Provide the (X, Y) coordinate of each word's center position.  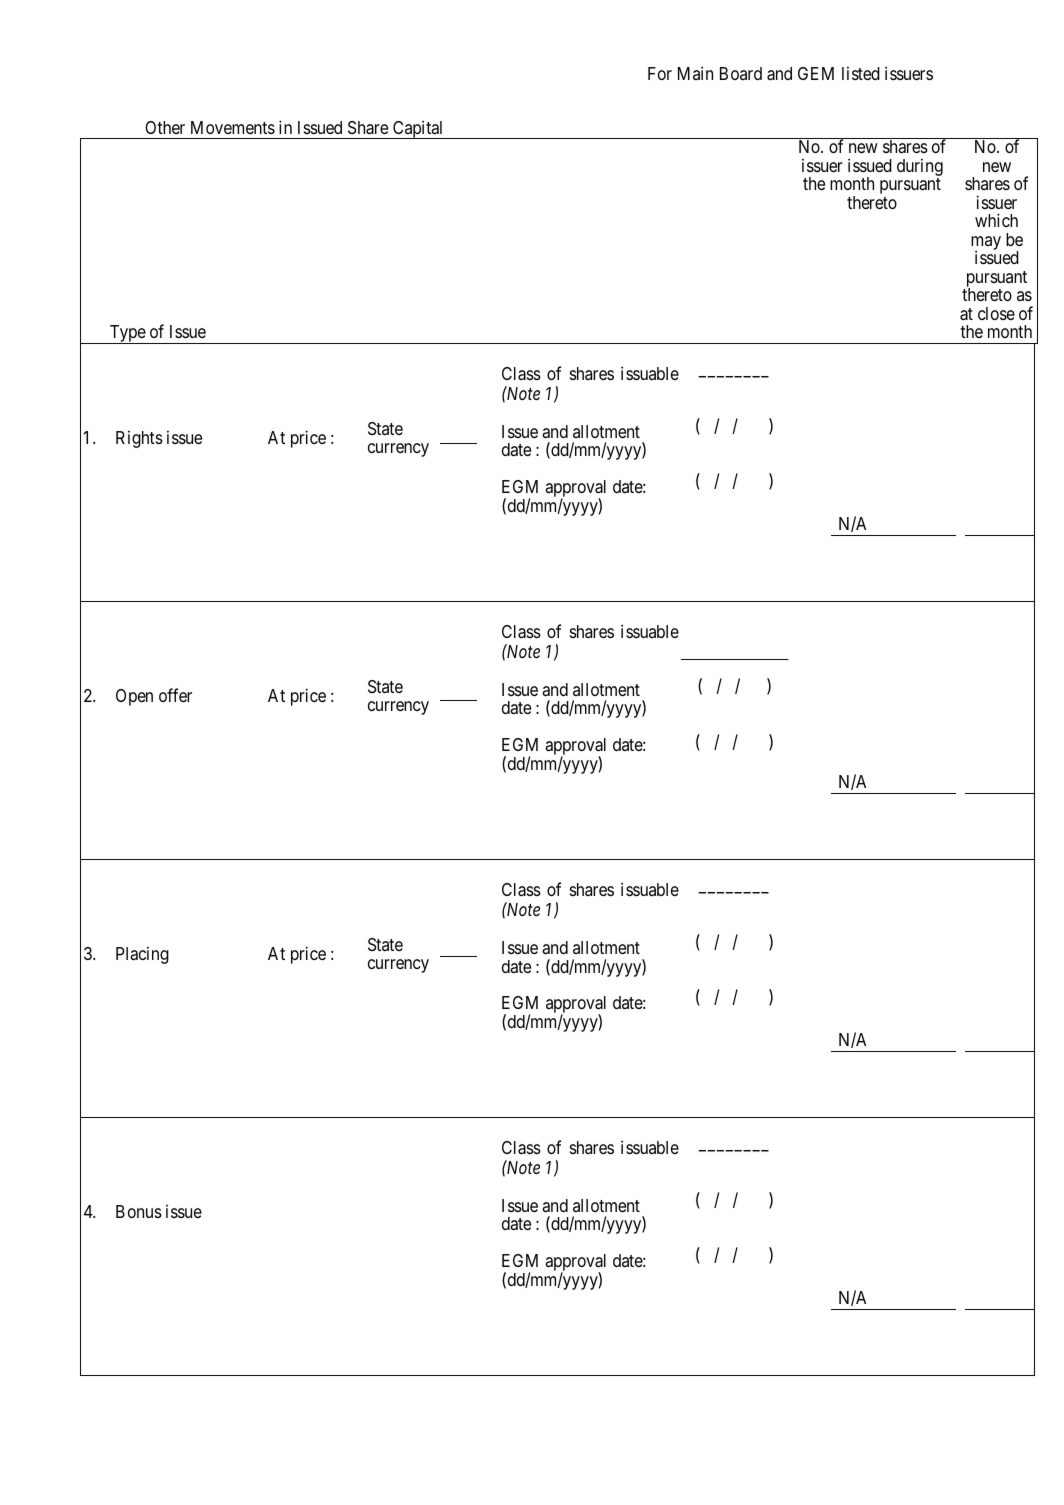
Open (134, 697)
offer (175, 695)
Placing (142, 955)
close (996, 313)
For (660, 73)
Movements (233, 127)
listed (861, 73)
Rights (139, 439)
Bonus (139, 1211)
